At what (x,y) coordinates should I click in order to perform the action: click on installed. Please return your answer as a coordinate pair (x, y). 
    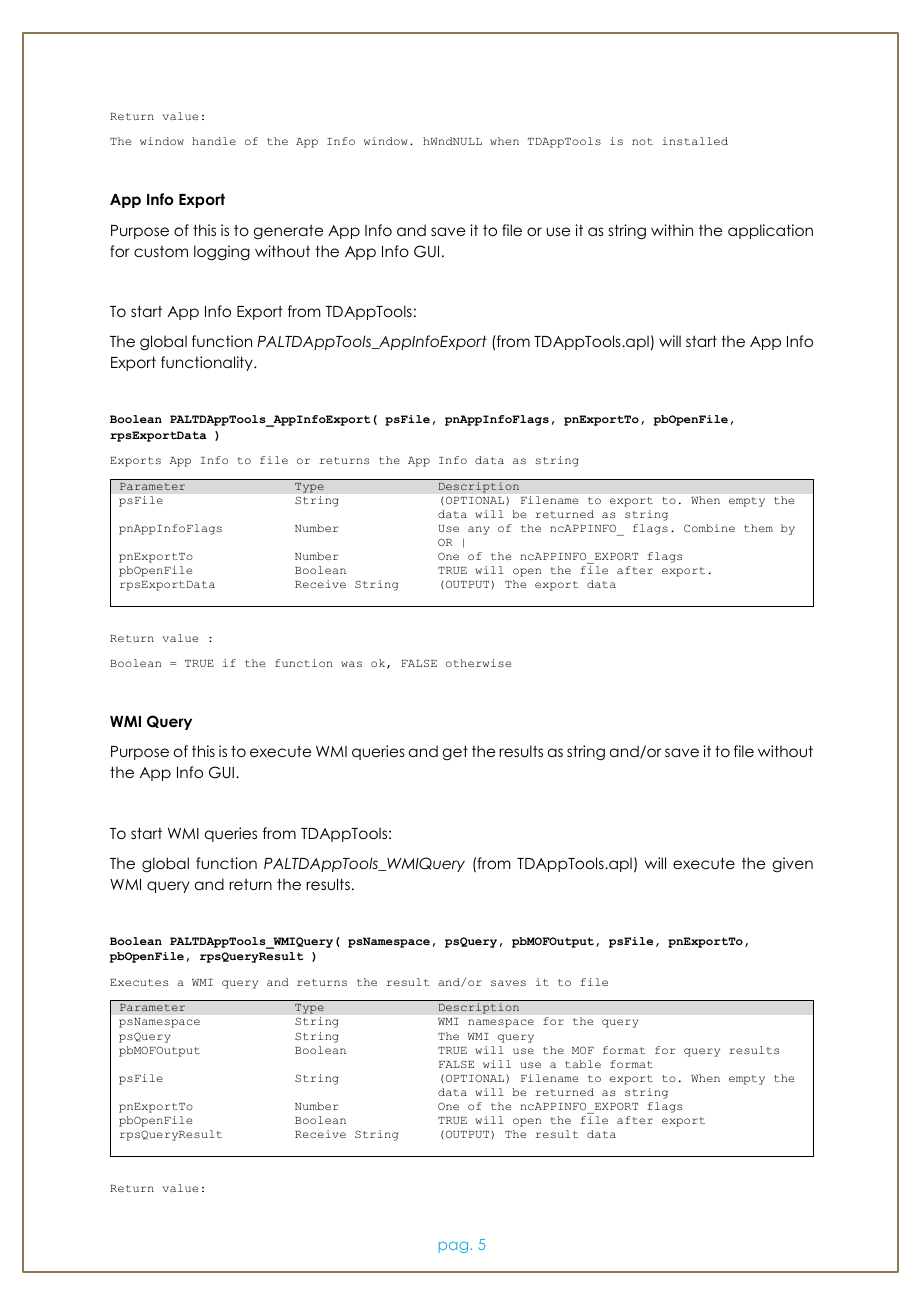
    Looking at the image, I should click on (695, 141).
